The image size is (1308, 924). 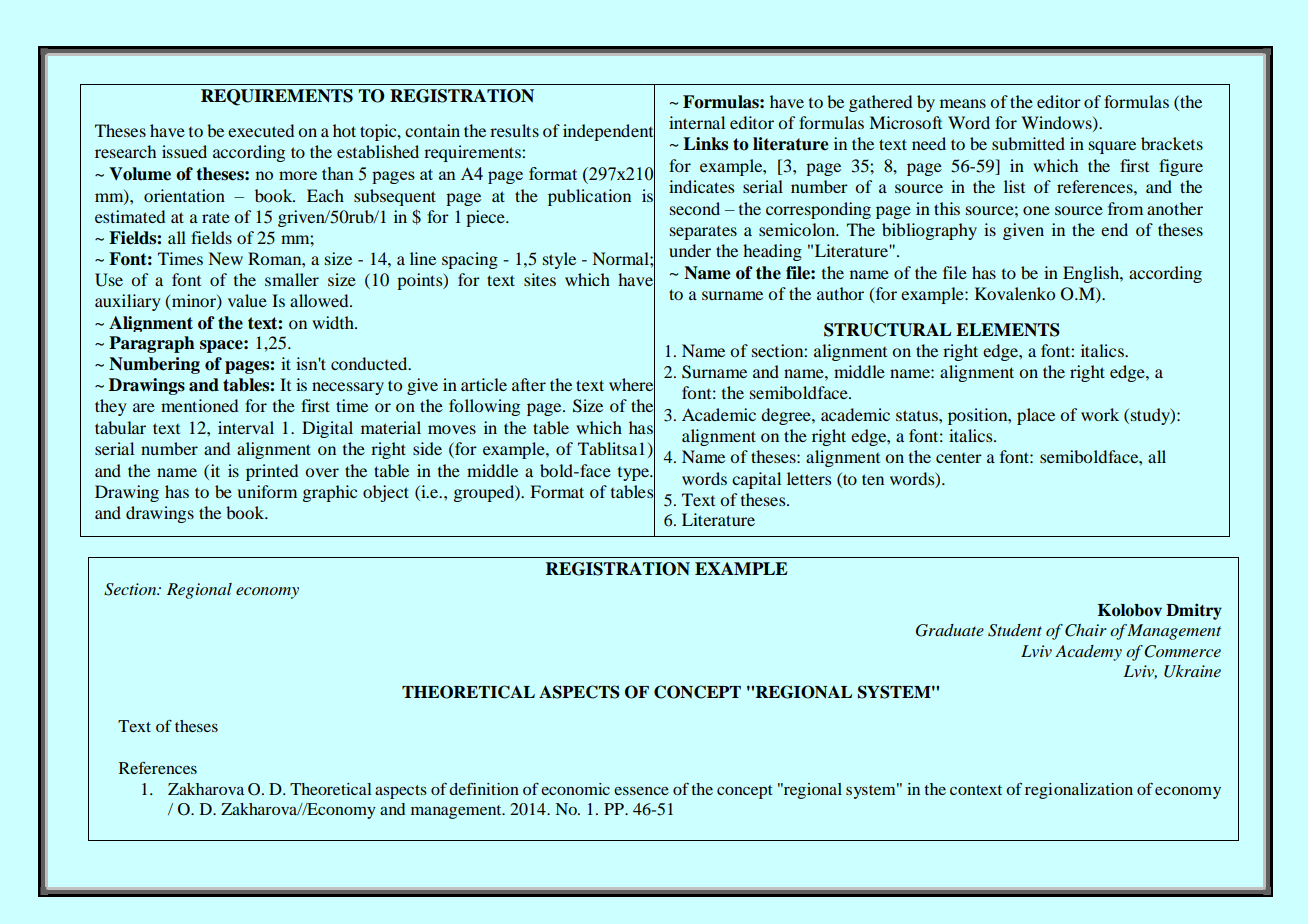 I want to click on uniform, so click(x=267, y=491).
